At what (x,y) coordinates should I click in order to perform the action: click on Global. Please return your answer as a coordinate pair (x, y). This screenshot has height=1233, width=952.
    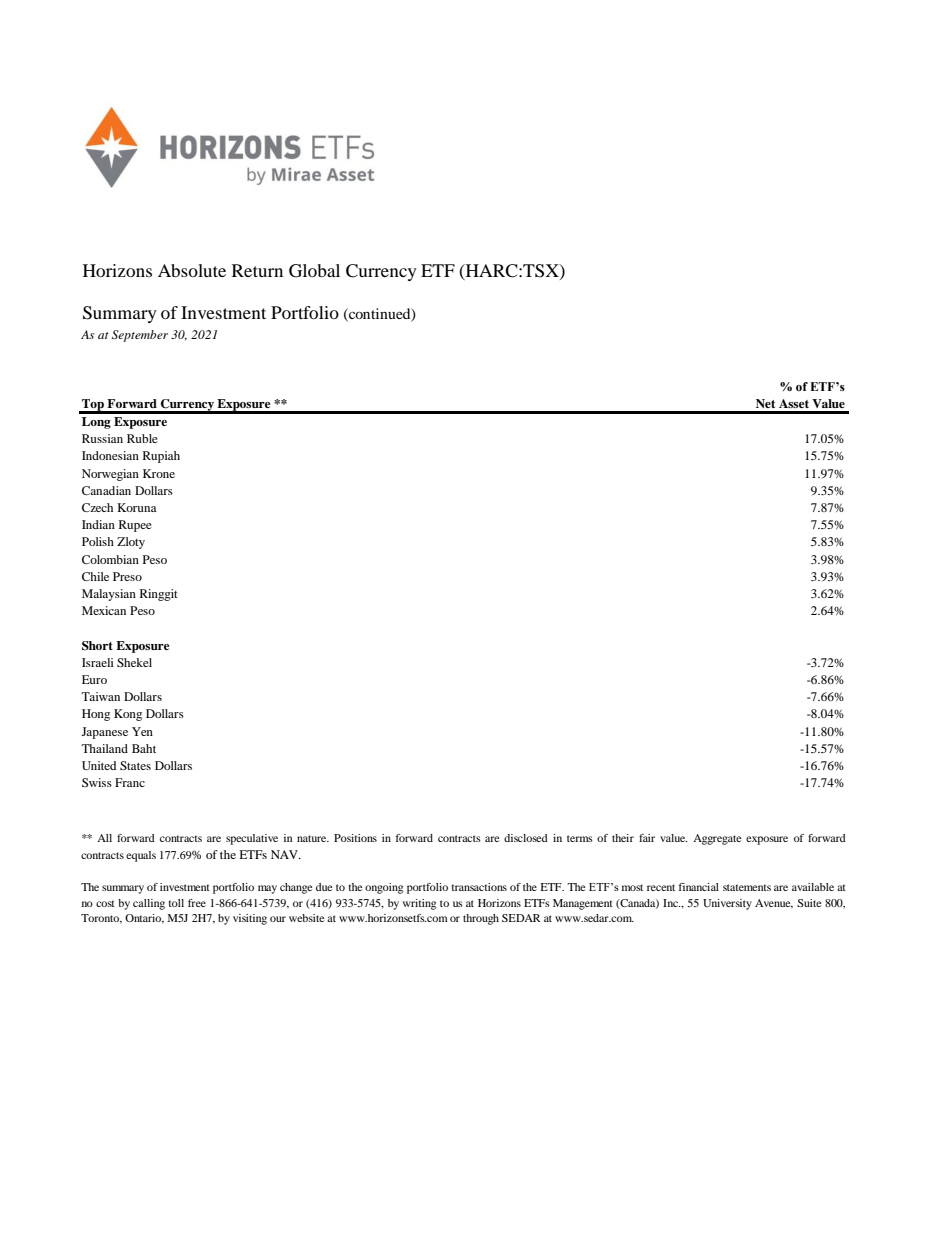
    Looking at the image, I should click on (314, 271).
